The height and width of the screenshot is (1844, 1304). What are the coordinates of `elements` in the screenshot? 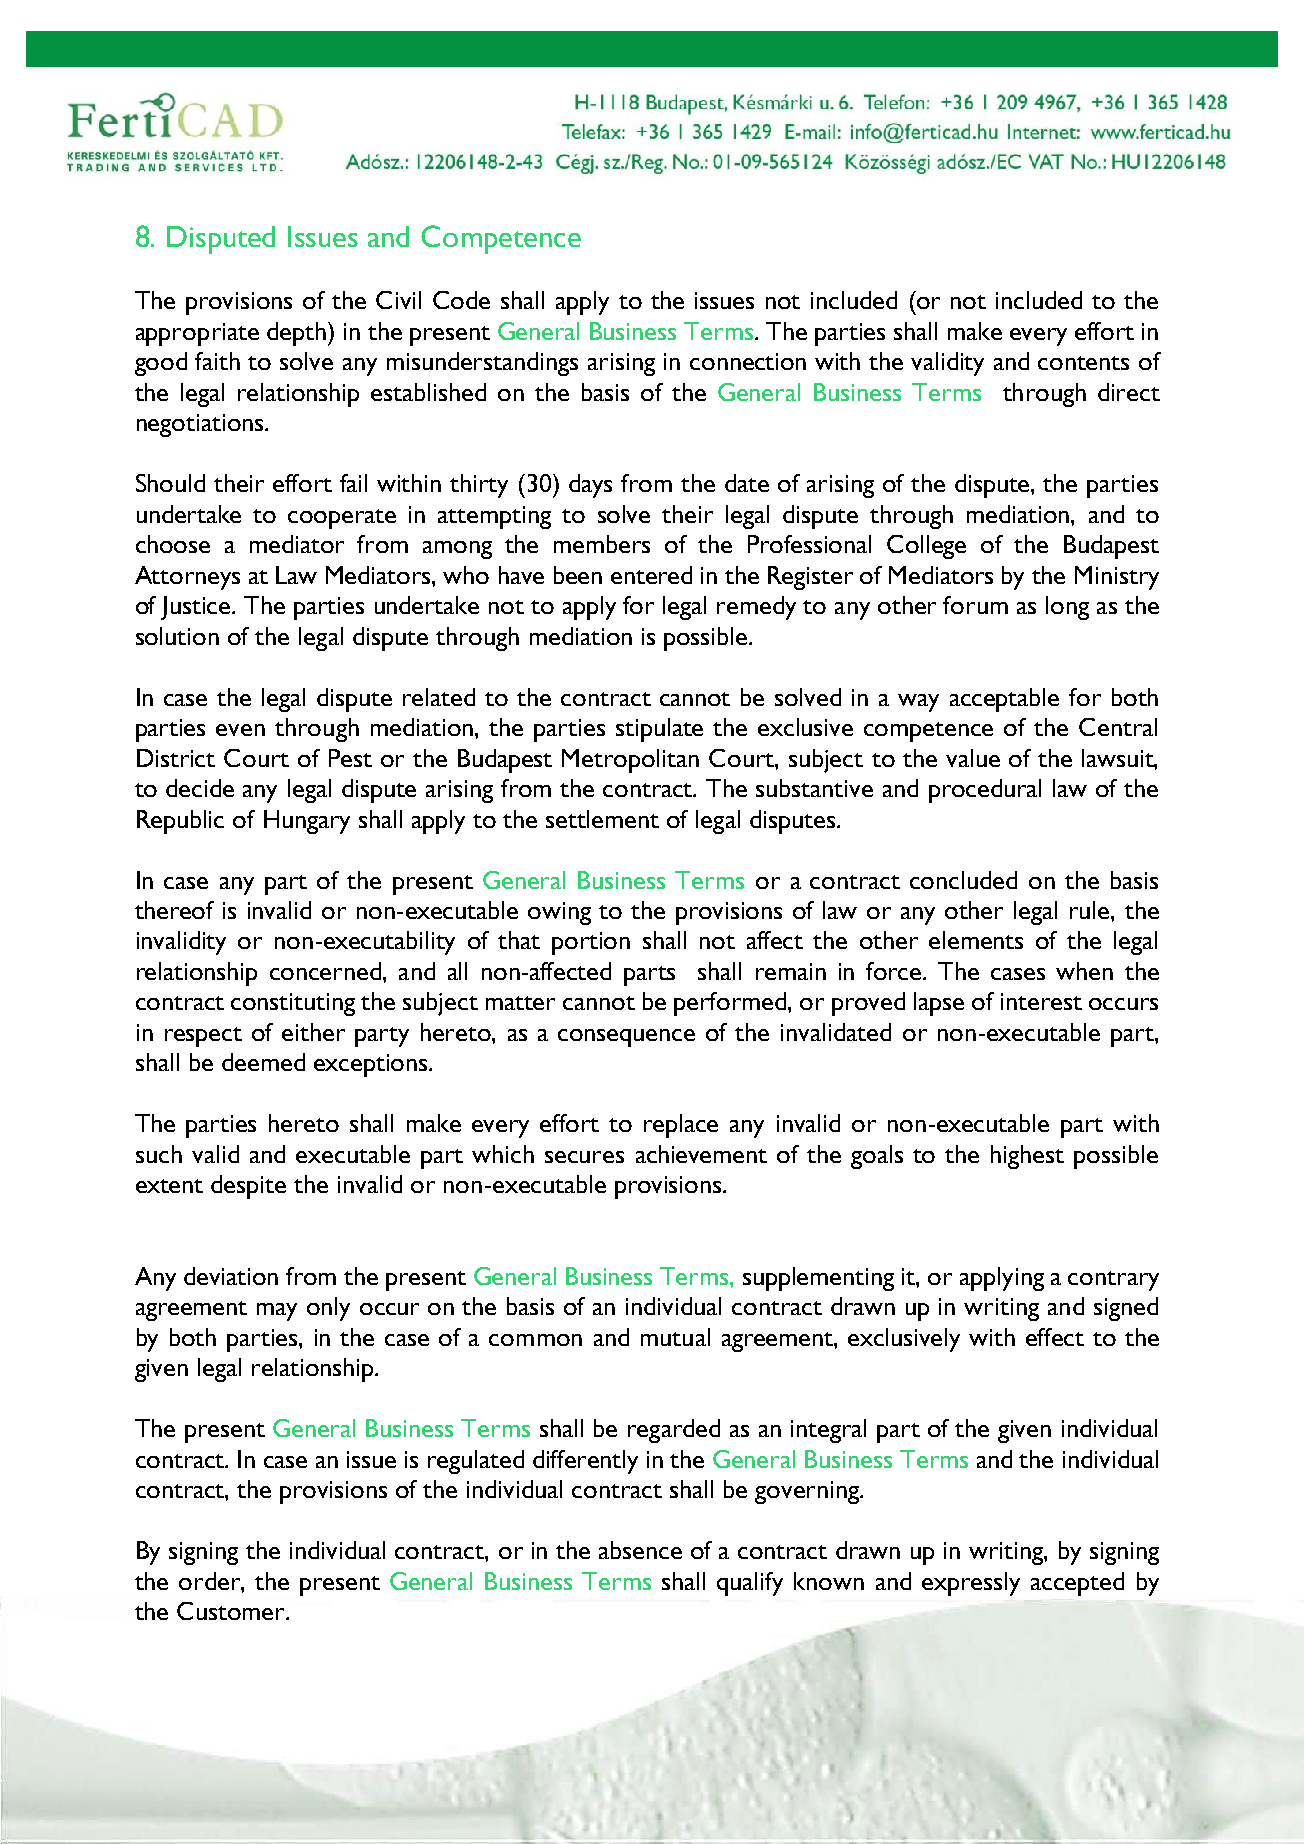 It's located at (976, 940).
